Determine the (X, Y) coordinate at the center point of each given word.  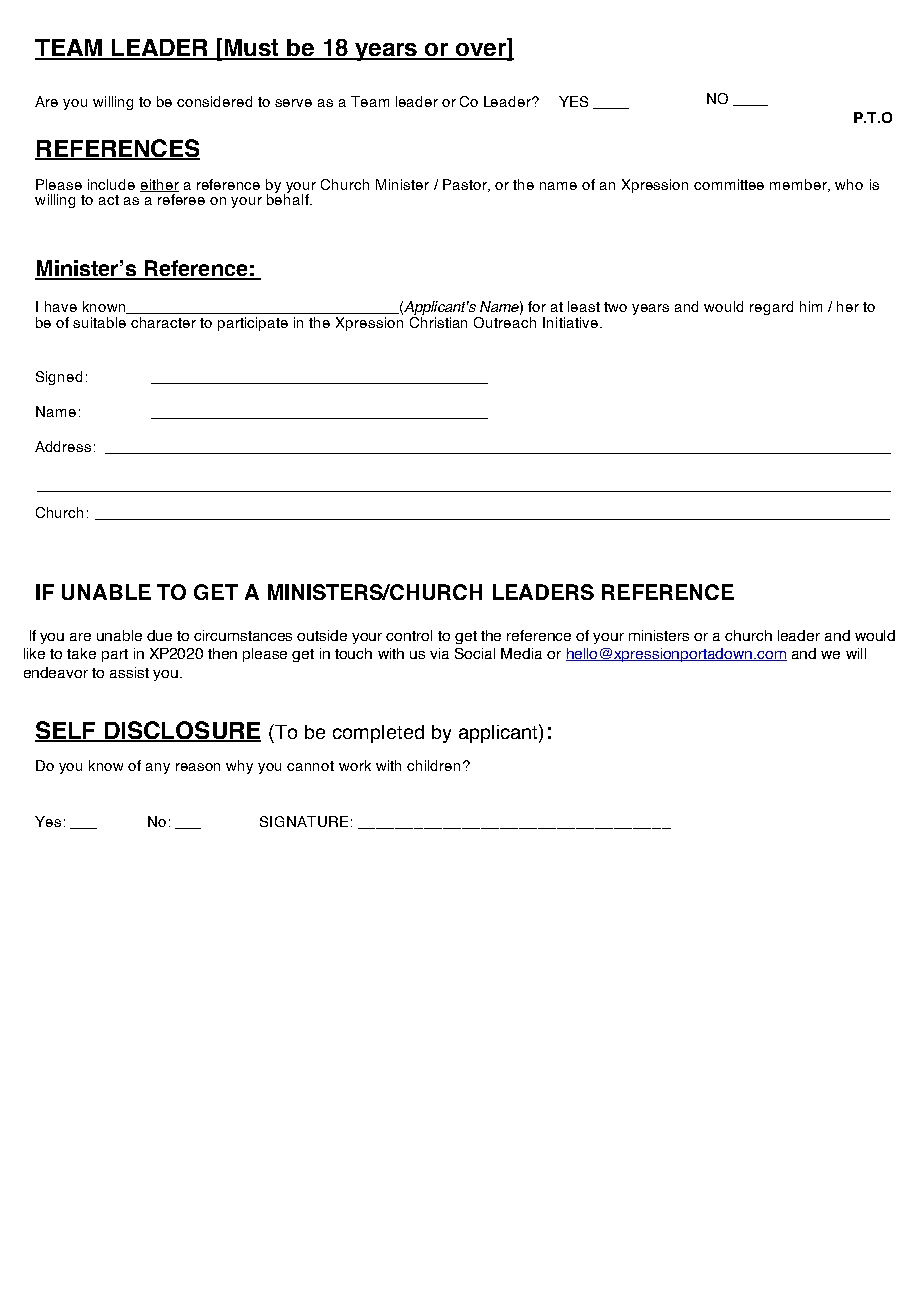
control (409, 635)
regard (771, 308)
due (159, 635)
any (158, 768)
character (163, 322)
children (433, 765)
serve (293, 103)
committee (729, 184)
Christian (438, 321)
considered (214, 101)
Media (521, 653)
